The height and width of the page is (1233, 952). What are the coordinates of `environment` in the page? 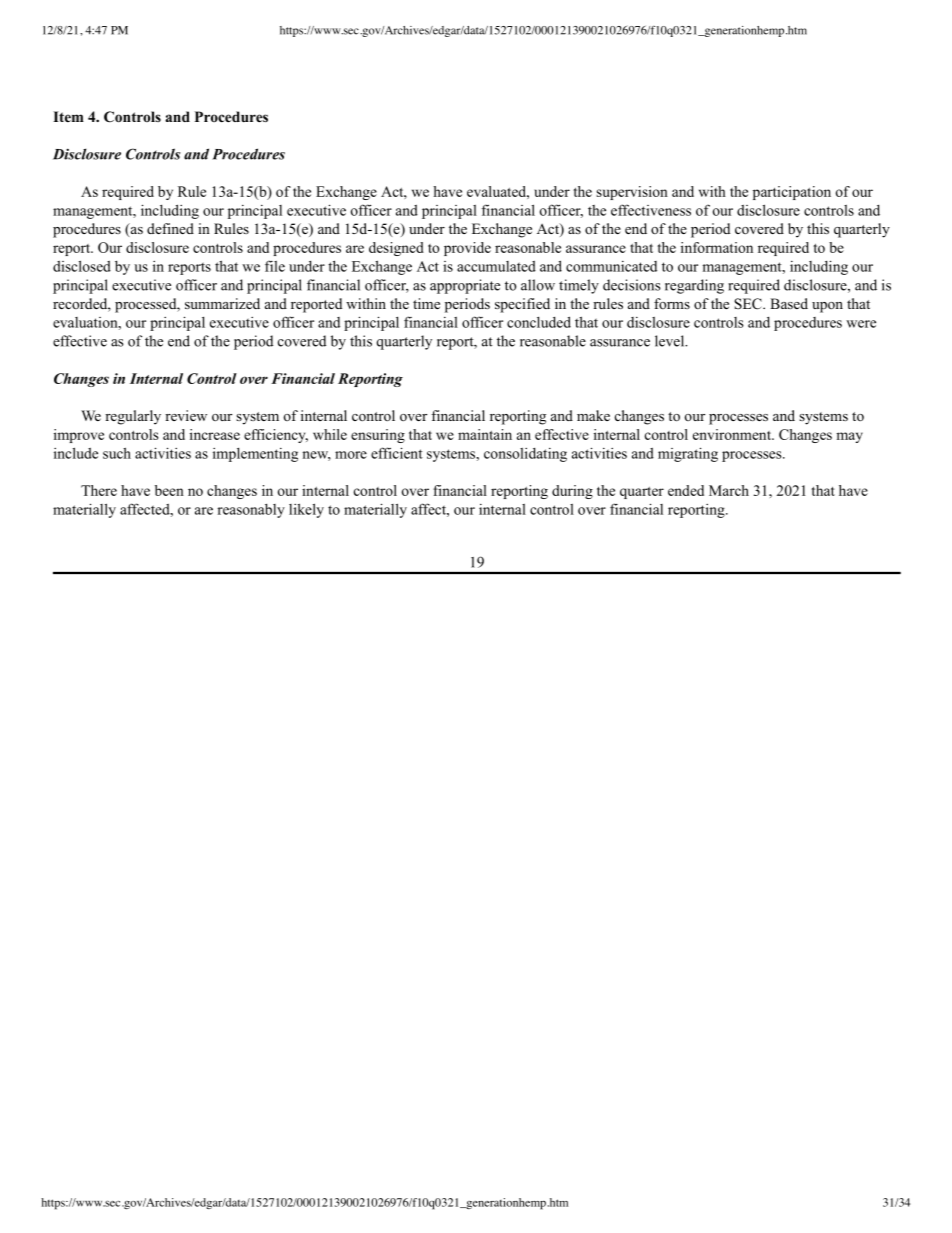 It's located at (733, 434).
